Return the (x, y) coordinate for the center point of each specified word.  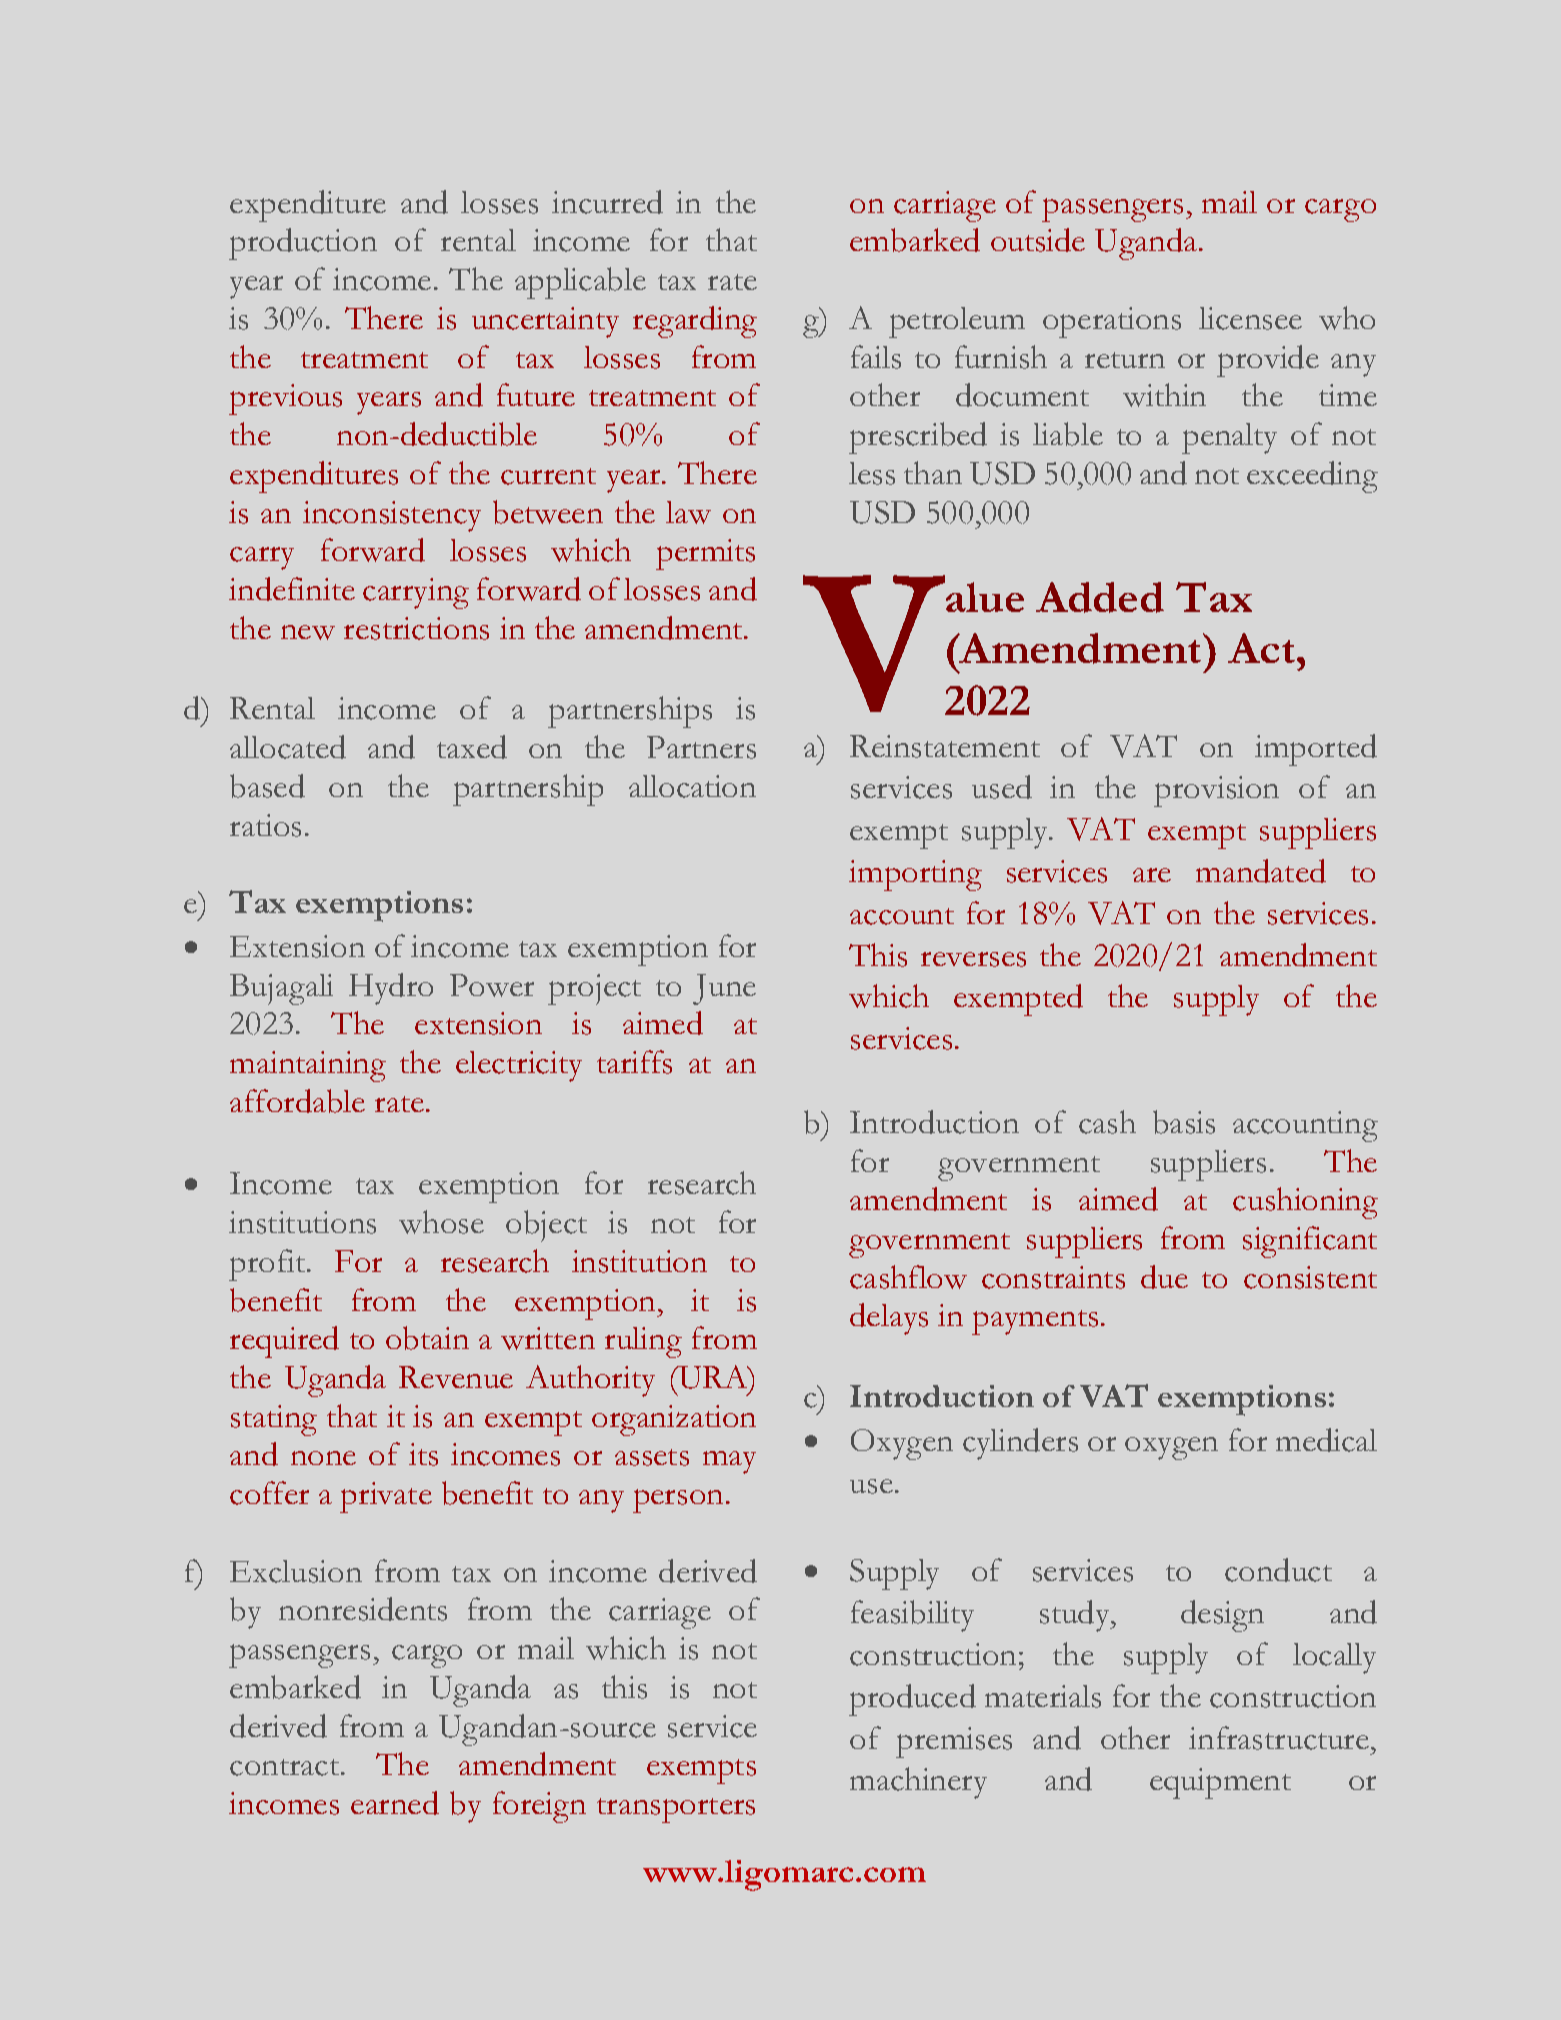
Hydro (391, 989)
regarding (695, 322)
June (724, 989)
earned (395, 1803)
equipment (1220, 1783)
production (303, 244)
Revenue (456, 1377)
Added (1100, 597)
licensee (1250, 318)
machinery (918, 1783)
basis (1184, 1122)
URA (713, 1377)
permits (705, 554)
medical (1326, 1440)
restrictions (416, 628)
